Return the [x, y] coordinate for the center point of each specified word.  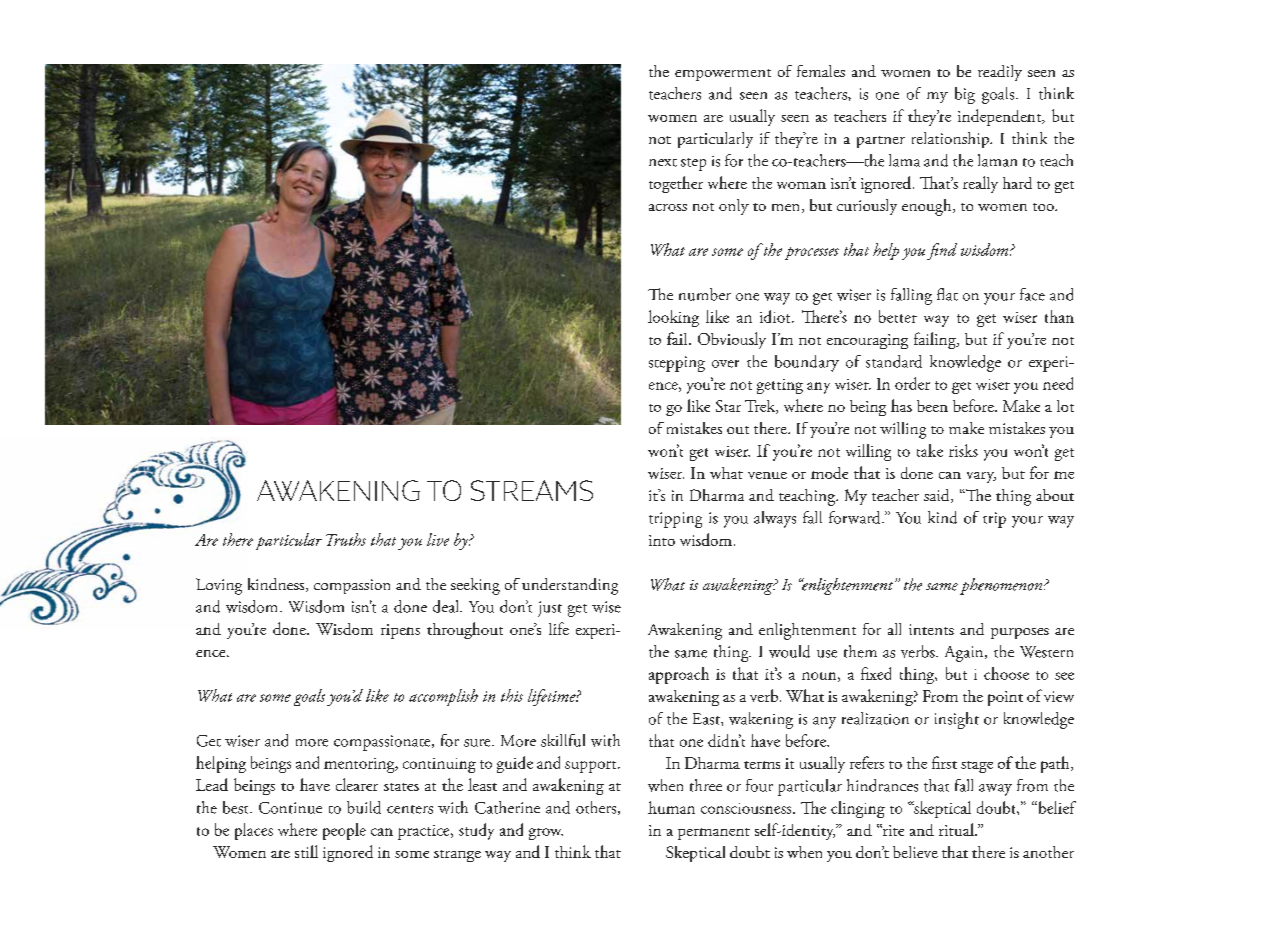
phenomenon [1002, 586]
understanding [570, 586]
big [965, 95]
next [663, 163]
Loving [219, 586]
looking [673, 318]
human [671, 807]
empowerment [723, 75]
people [344, 831]
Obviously [732, 340]
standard [894, 361]
